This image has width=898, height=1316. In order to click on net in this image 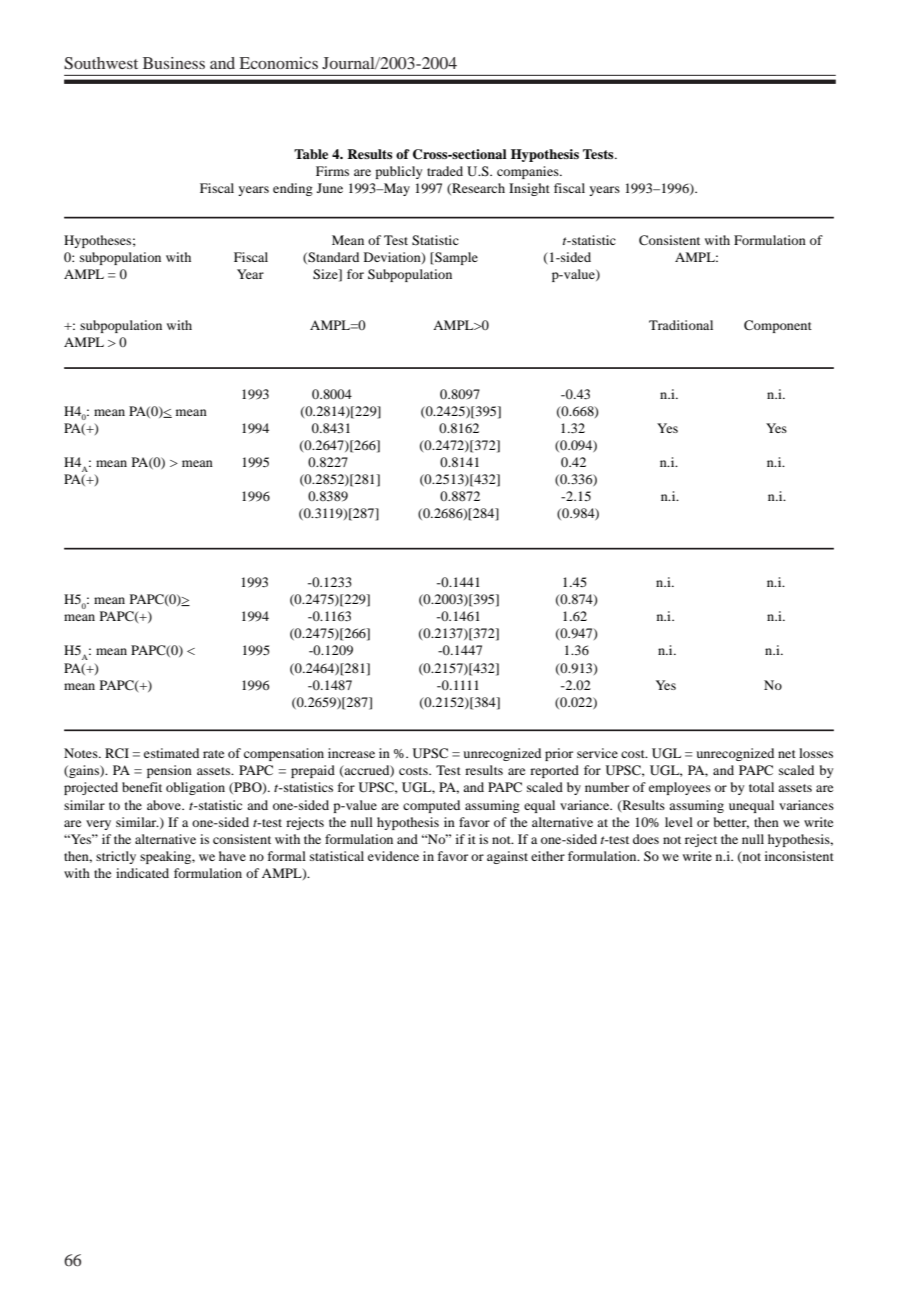, I will do `click(787, 754)`.
